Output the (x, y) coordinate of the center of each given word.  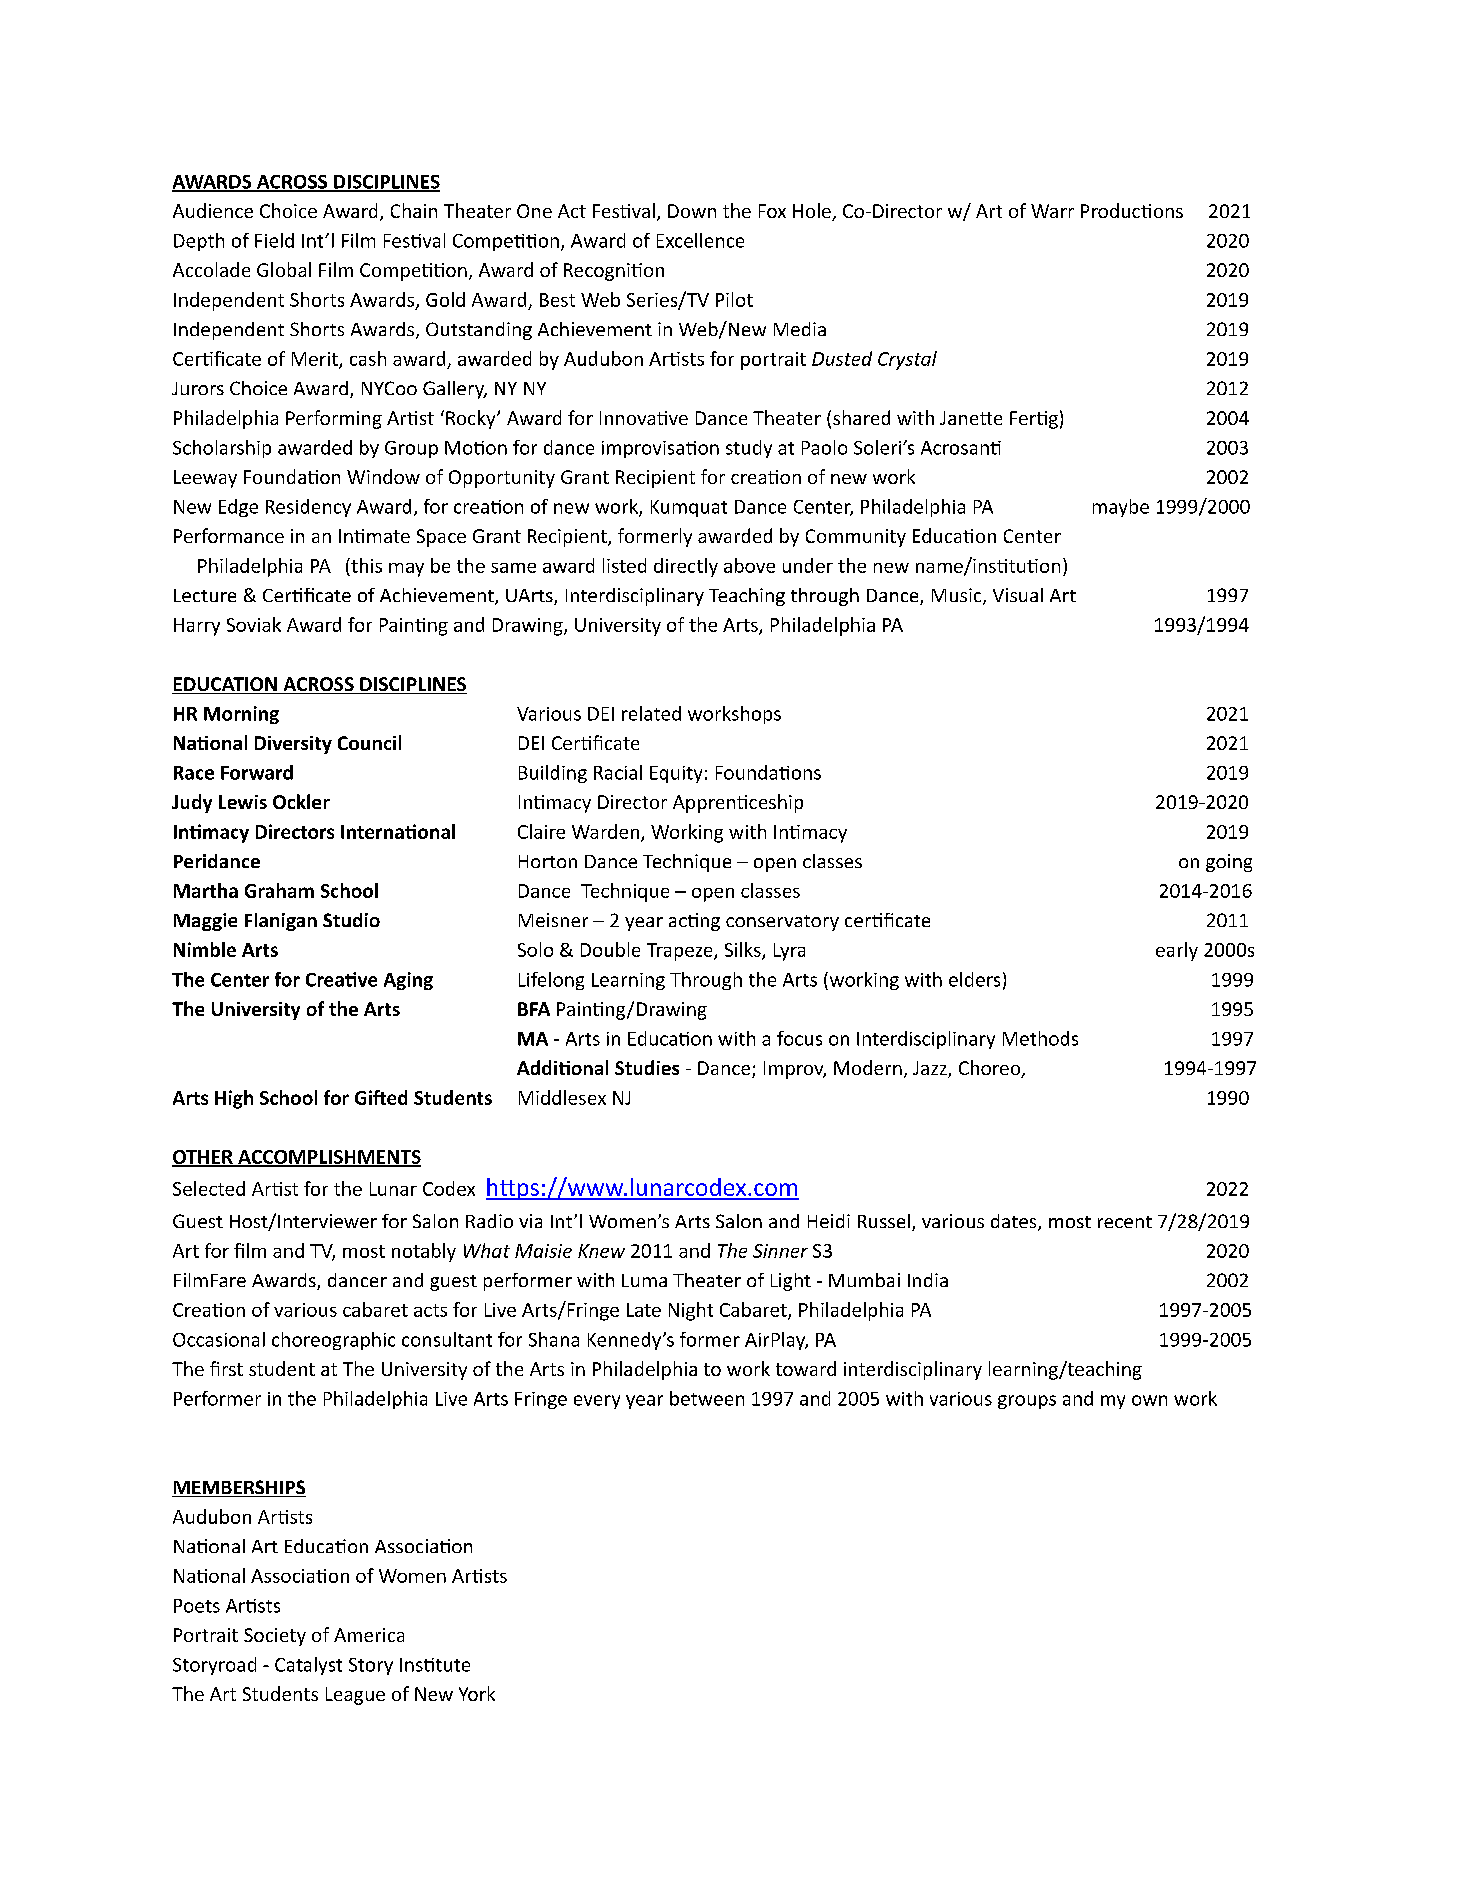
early (1177, 951)
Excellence (700, 240)
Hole (813, 212)
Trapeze (681, 952)
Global (284, 269)
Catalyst (308, 1666)
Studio (351, 920)
